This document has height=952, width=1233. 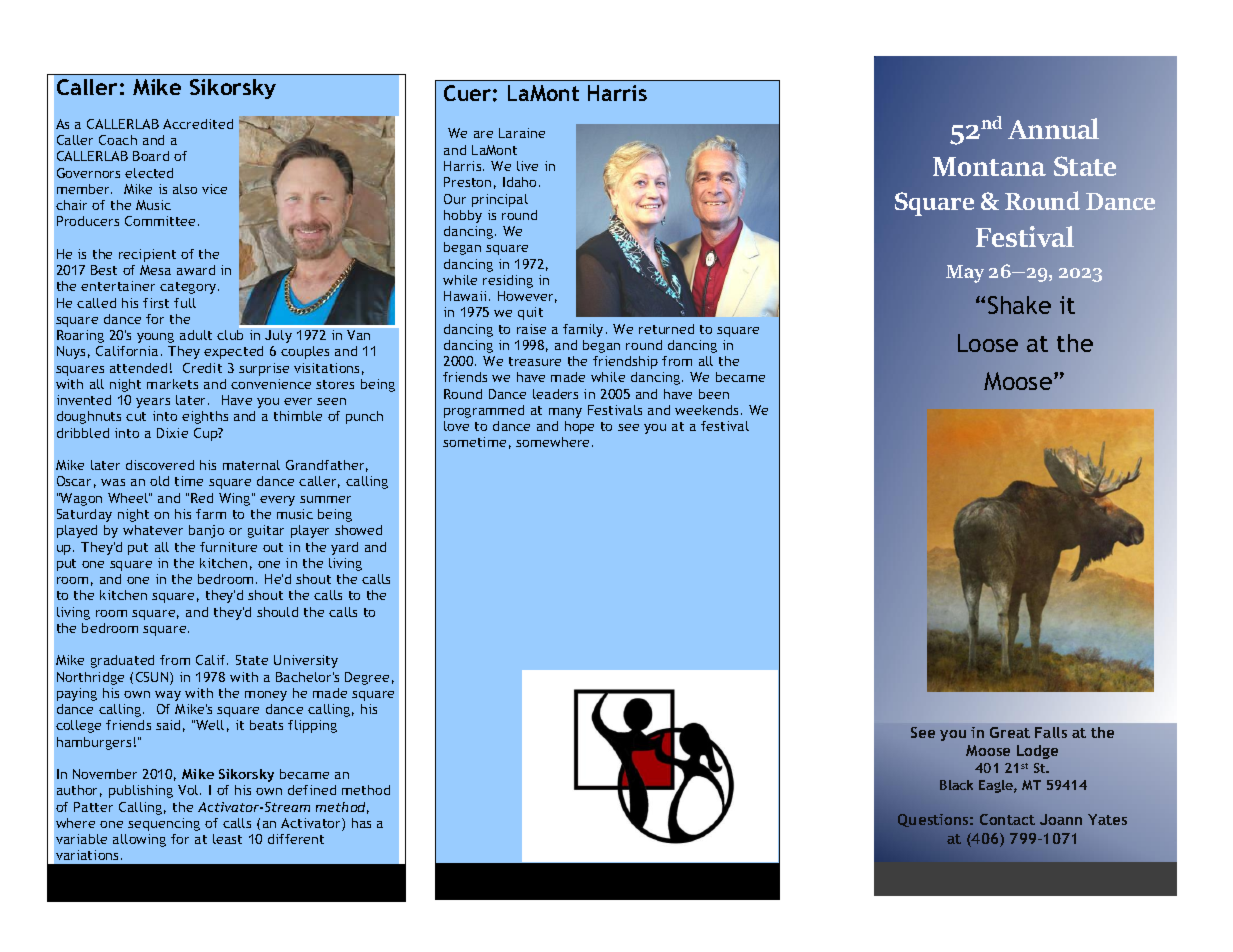 What do you see at coordinates (227, 839) in the document?
I see `least` at bounding box center [227, 839].
